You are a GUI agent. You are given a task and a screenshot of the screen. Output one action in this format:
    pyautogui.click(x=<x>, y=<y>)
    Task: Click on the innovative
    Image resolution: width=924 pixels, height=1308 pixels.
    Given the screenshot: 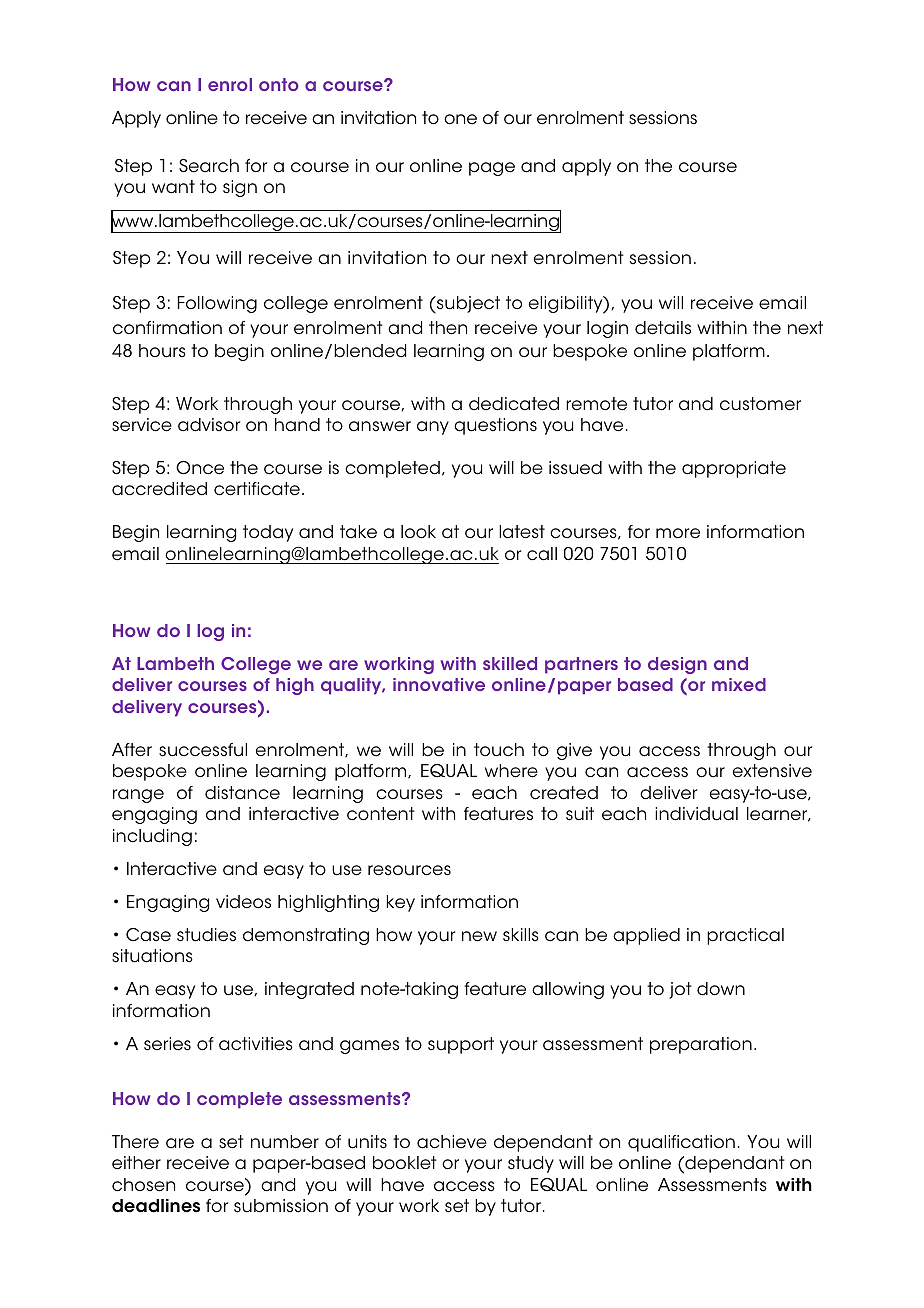 What is the action you would take?
    pyautogui.click(x=439, y=684)
